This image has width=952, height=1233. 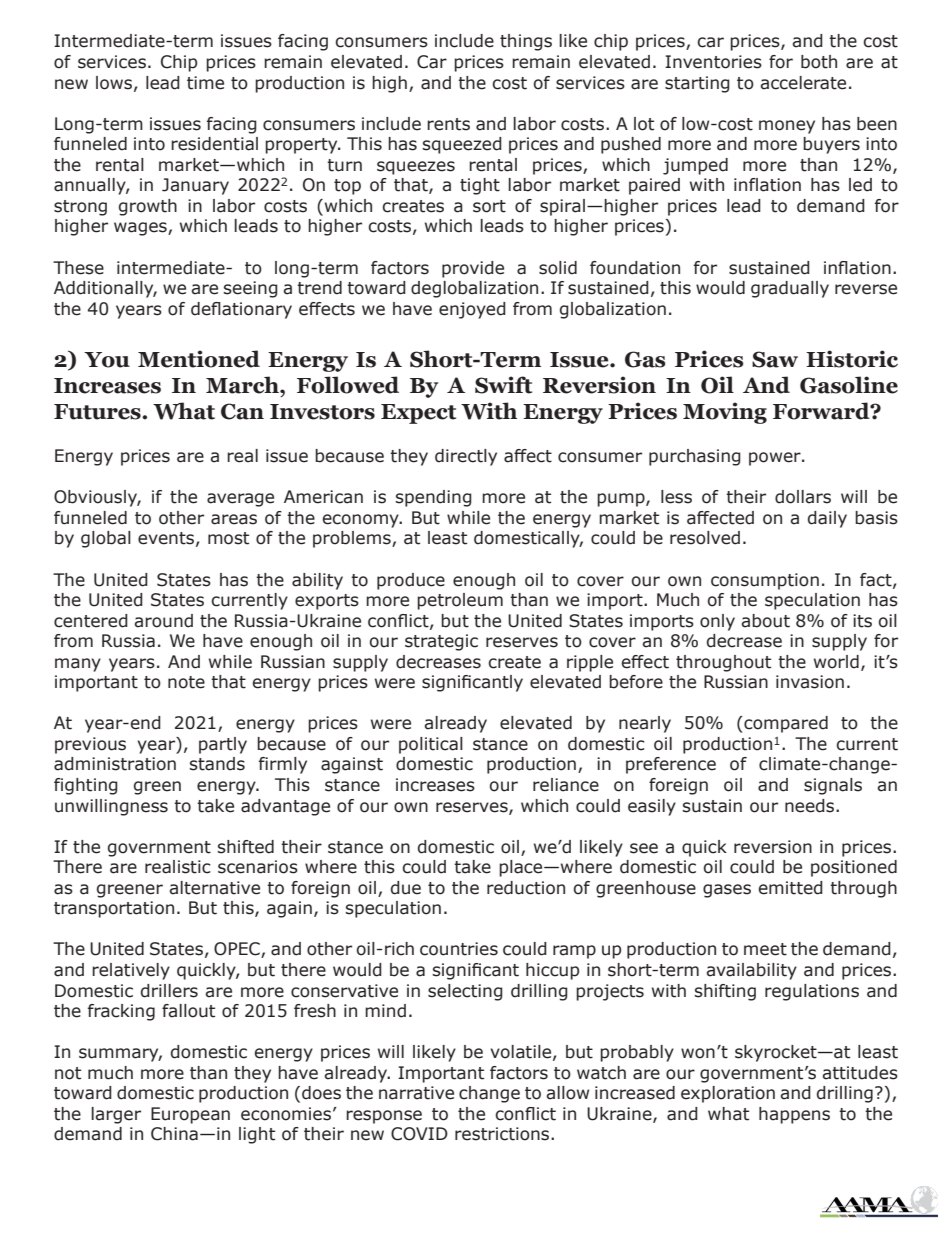 I want to click on things, so click(x=526, y=42).
